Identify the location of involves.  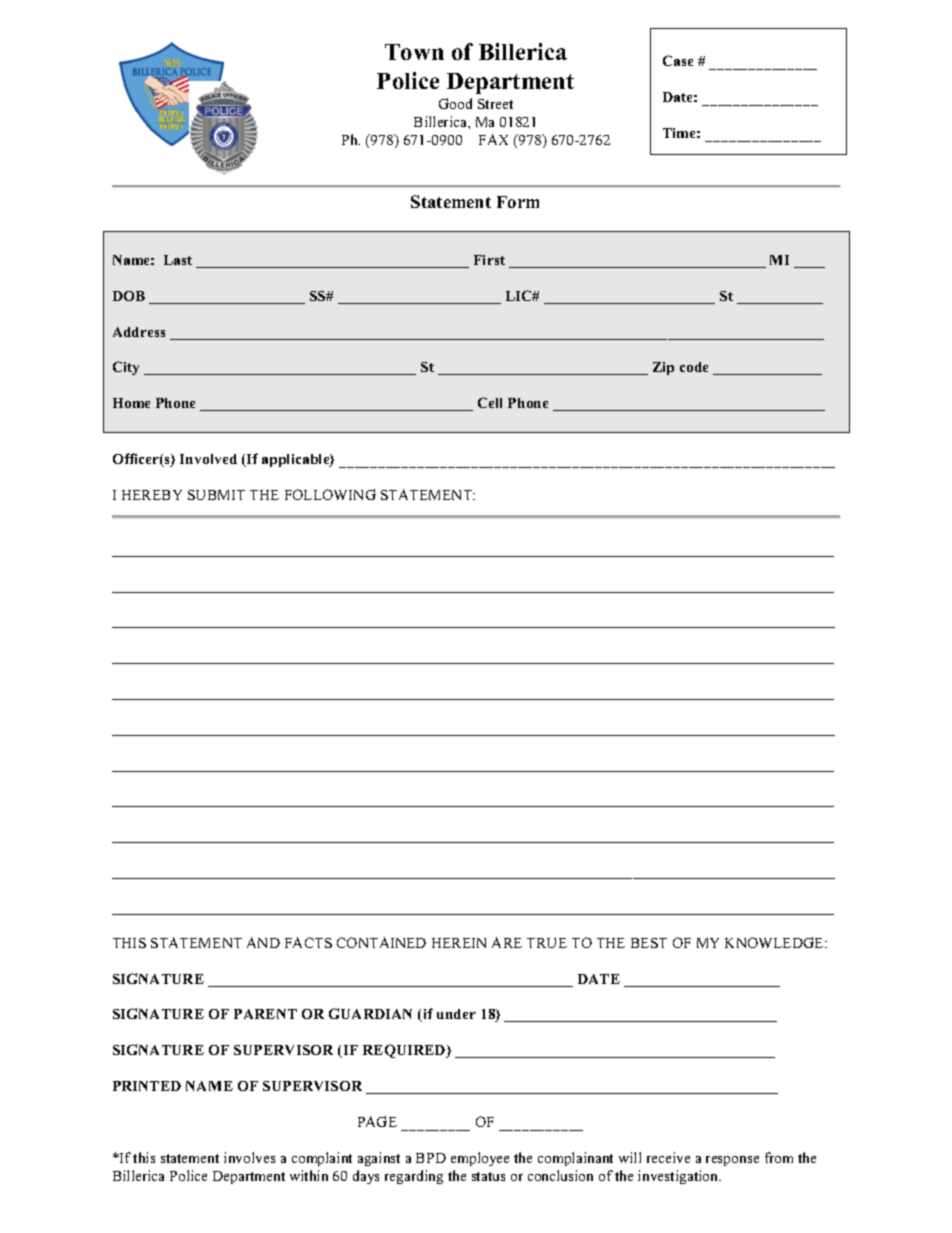
(249, 1157).
